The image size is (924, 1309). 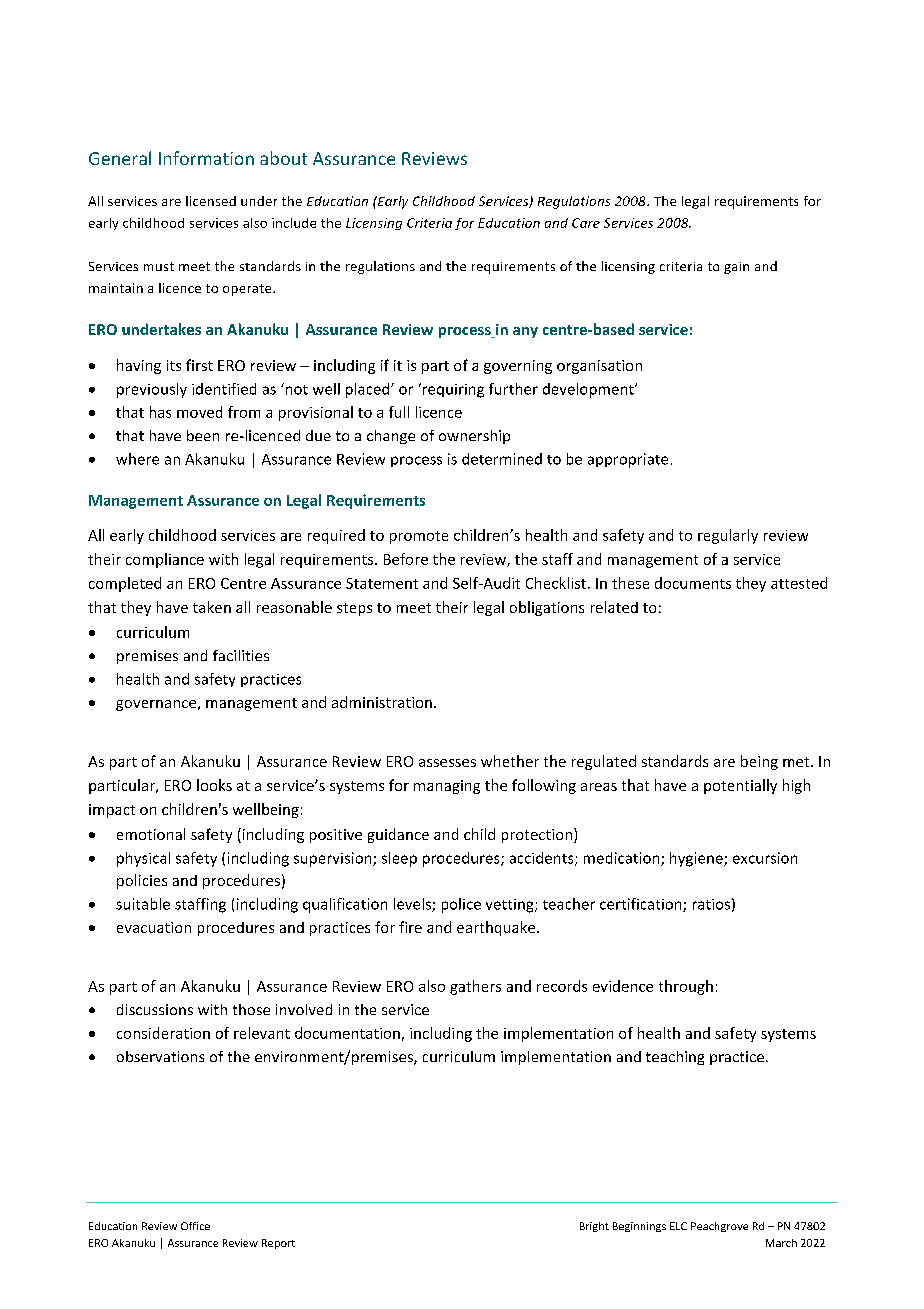 I want to click on ELC, so click(x=678, y=1226).
